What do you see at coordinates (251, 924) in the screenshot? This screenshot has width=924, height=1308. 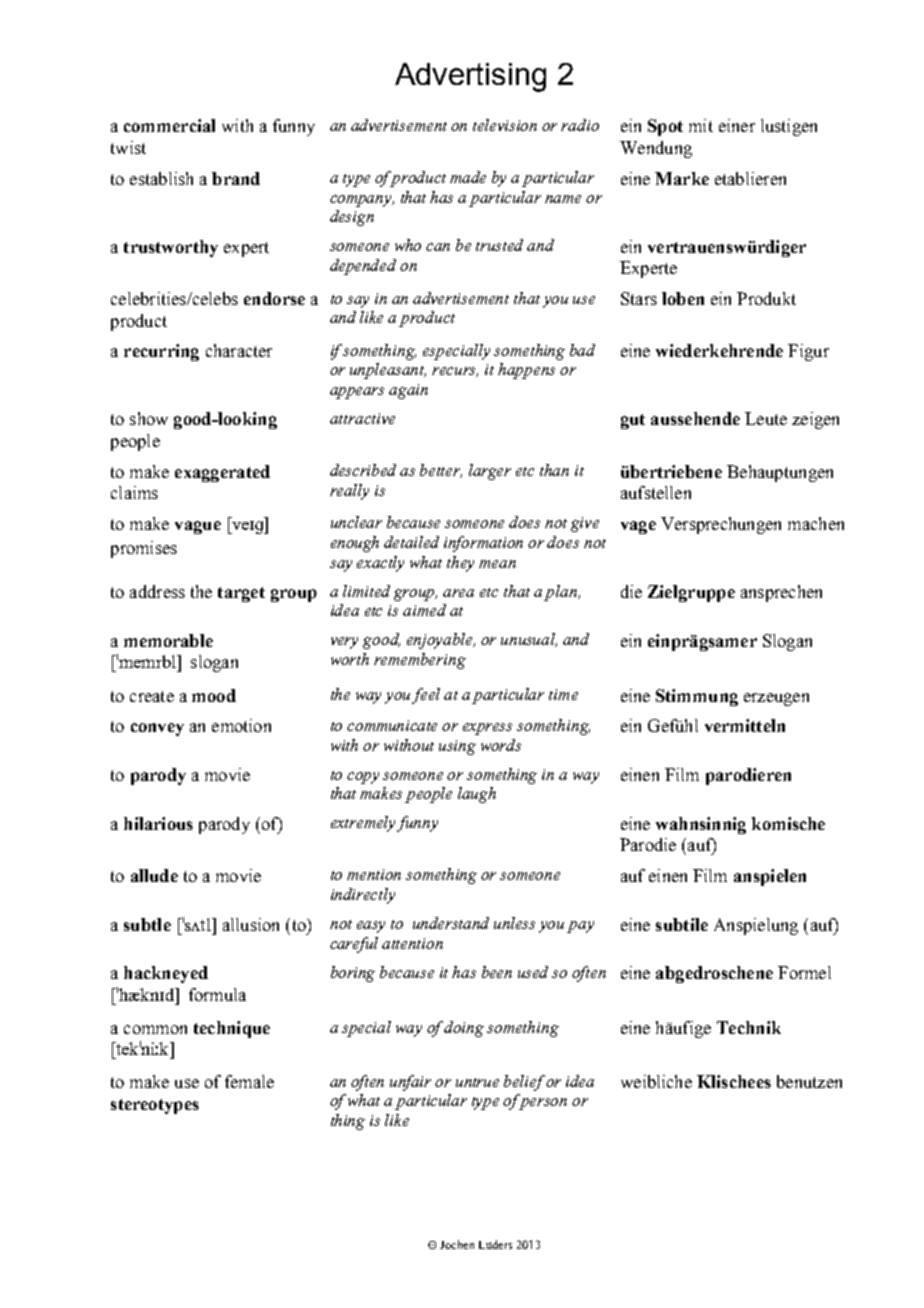 I see `allusion` at bounding box center [251, 924].
